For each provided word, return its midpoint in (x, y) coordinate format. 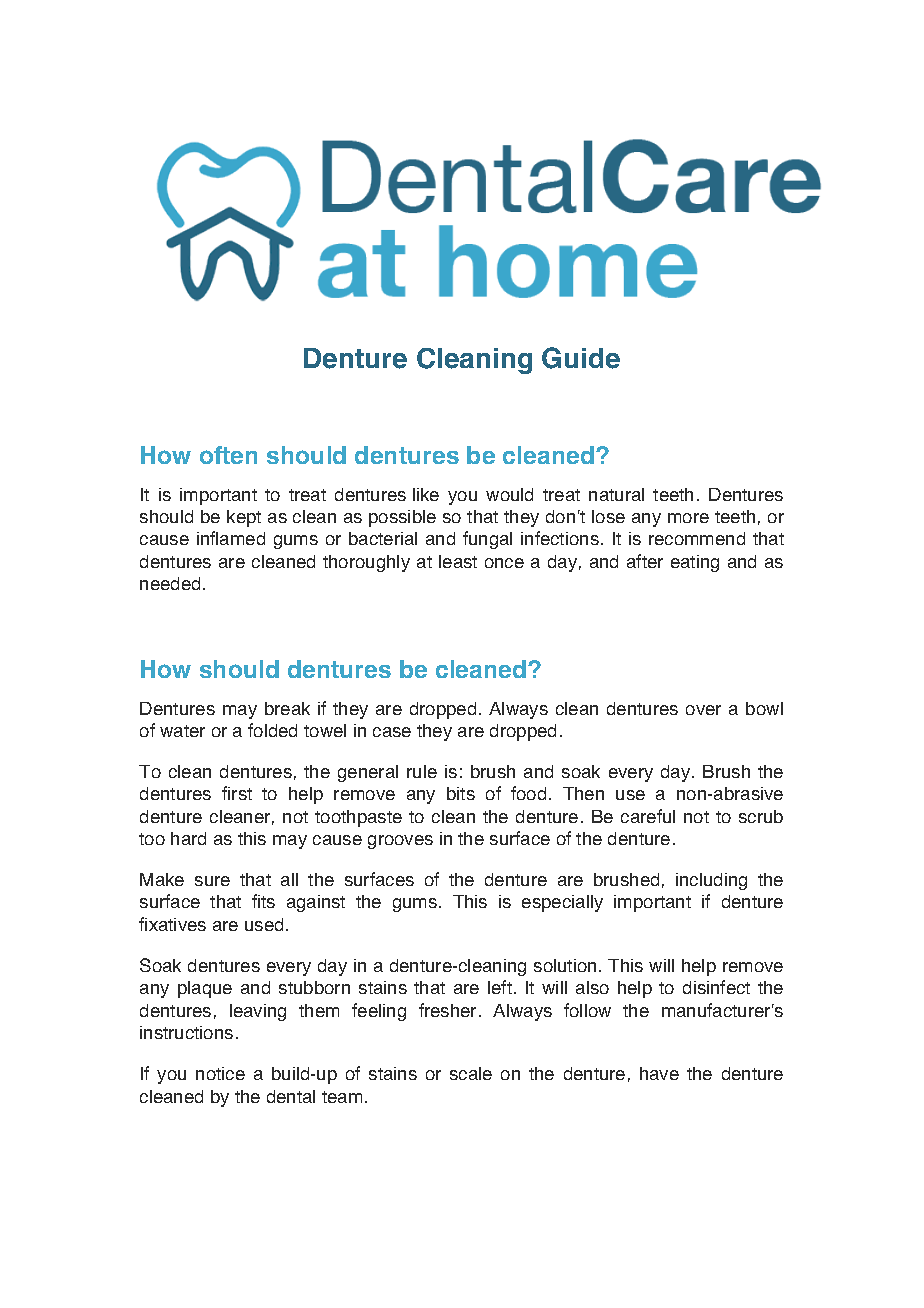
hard (188, 838)
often (228, 455)
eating (695, 563)
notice (220, 1073)
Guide (581, 358)
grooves (400, 842)
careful (648, 816)
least (458, 561)
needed (170, 583)
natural (616, 494)
